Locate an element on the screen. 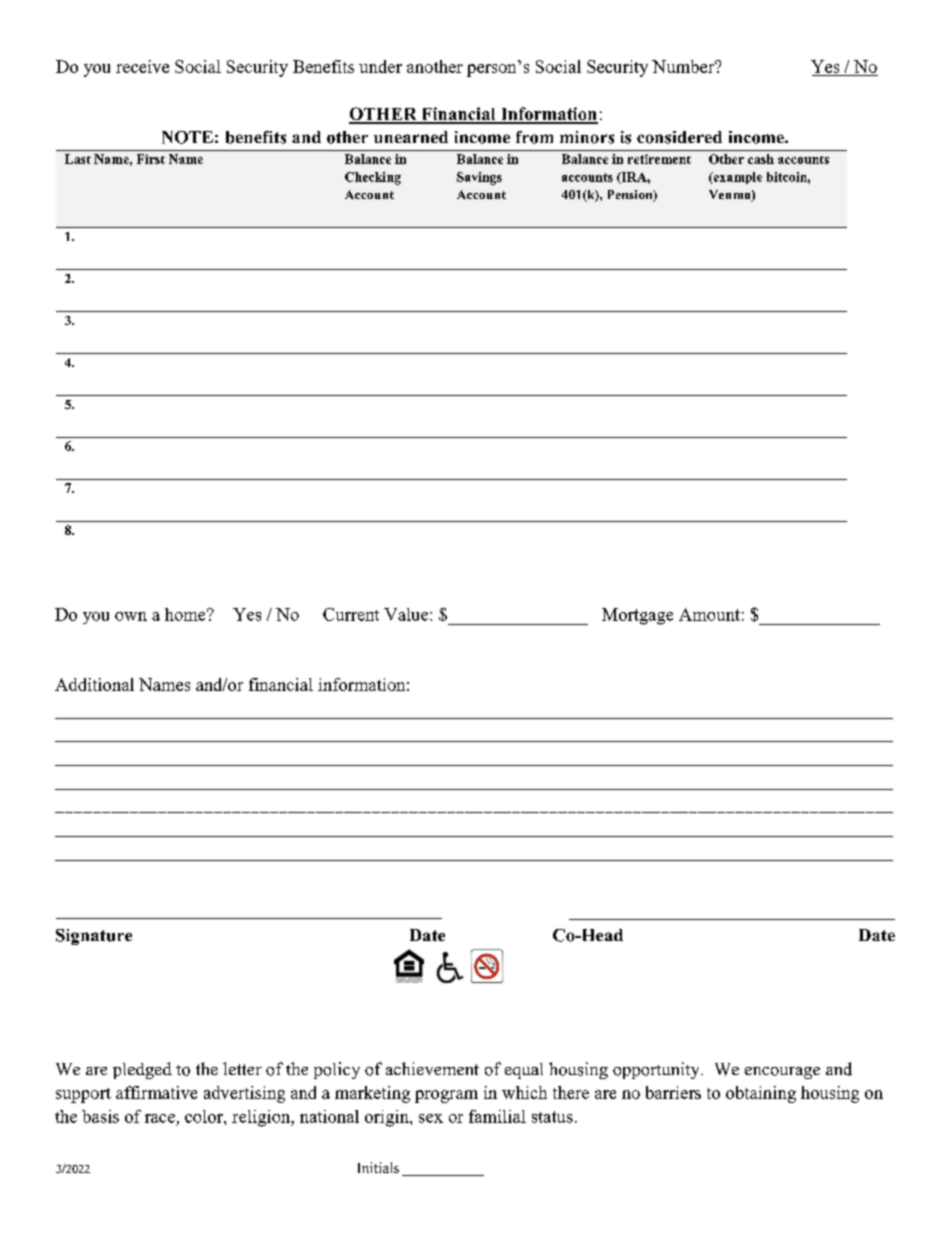  race is located at coordinates (160, 1118).
